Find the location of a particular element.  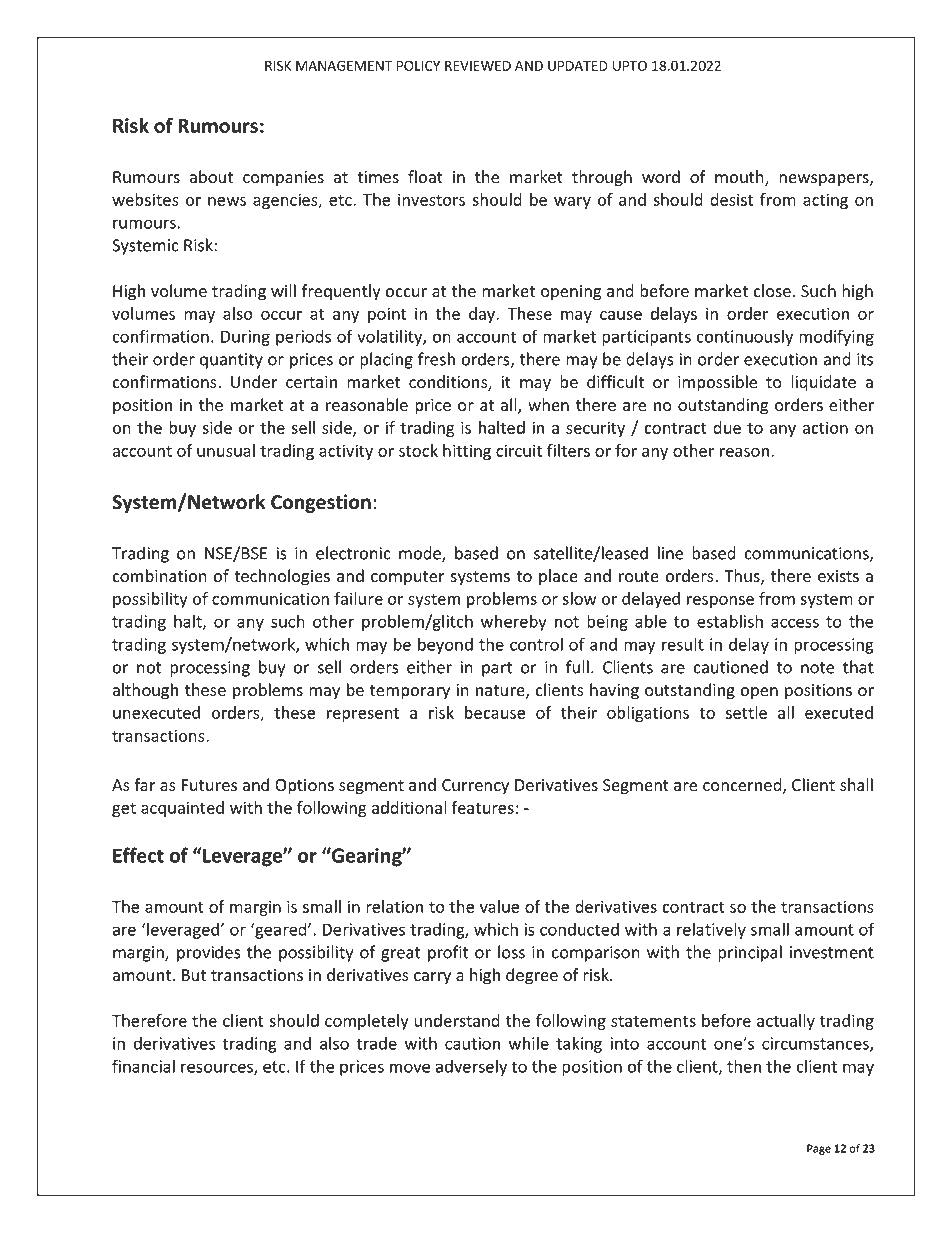

access is located at coordinates (795, 623).
